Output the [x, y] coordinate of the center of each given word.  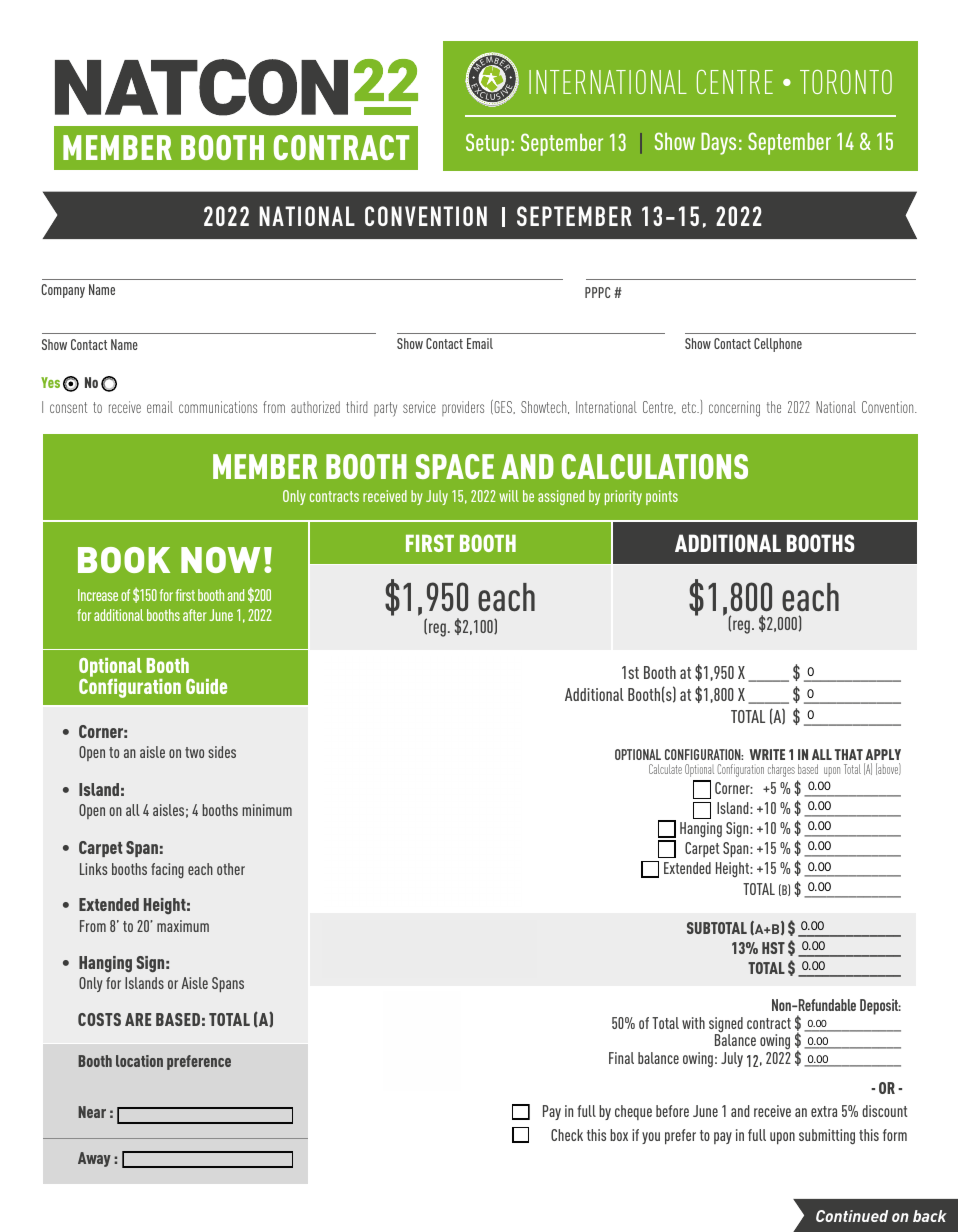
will [509, 496]
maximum [183, 926]
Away [94, 1159]
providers [463, 408]
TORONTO [846, 82]
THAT [849, 754]
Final [621, 1058]
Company [63, 291]
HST [773, 948]
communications [218, 407]
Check [567, 1135]
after [195, 615]
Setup [487, 144]
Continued [852, 1216]
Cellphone [778, 345]
